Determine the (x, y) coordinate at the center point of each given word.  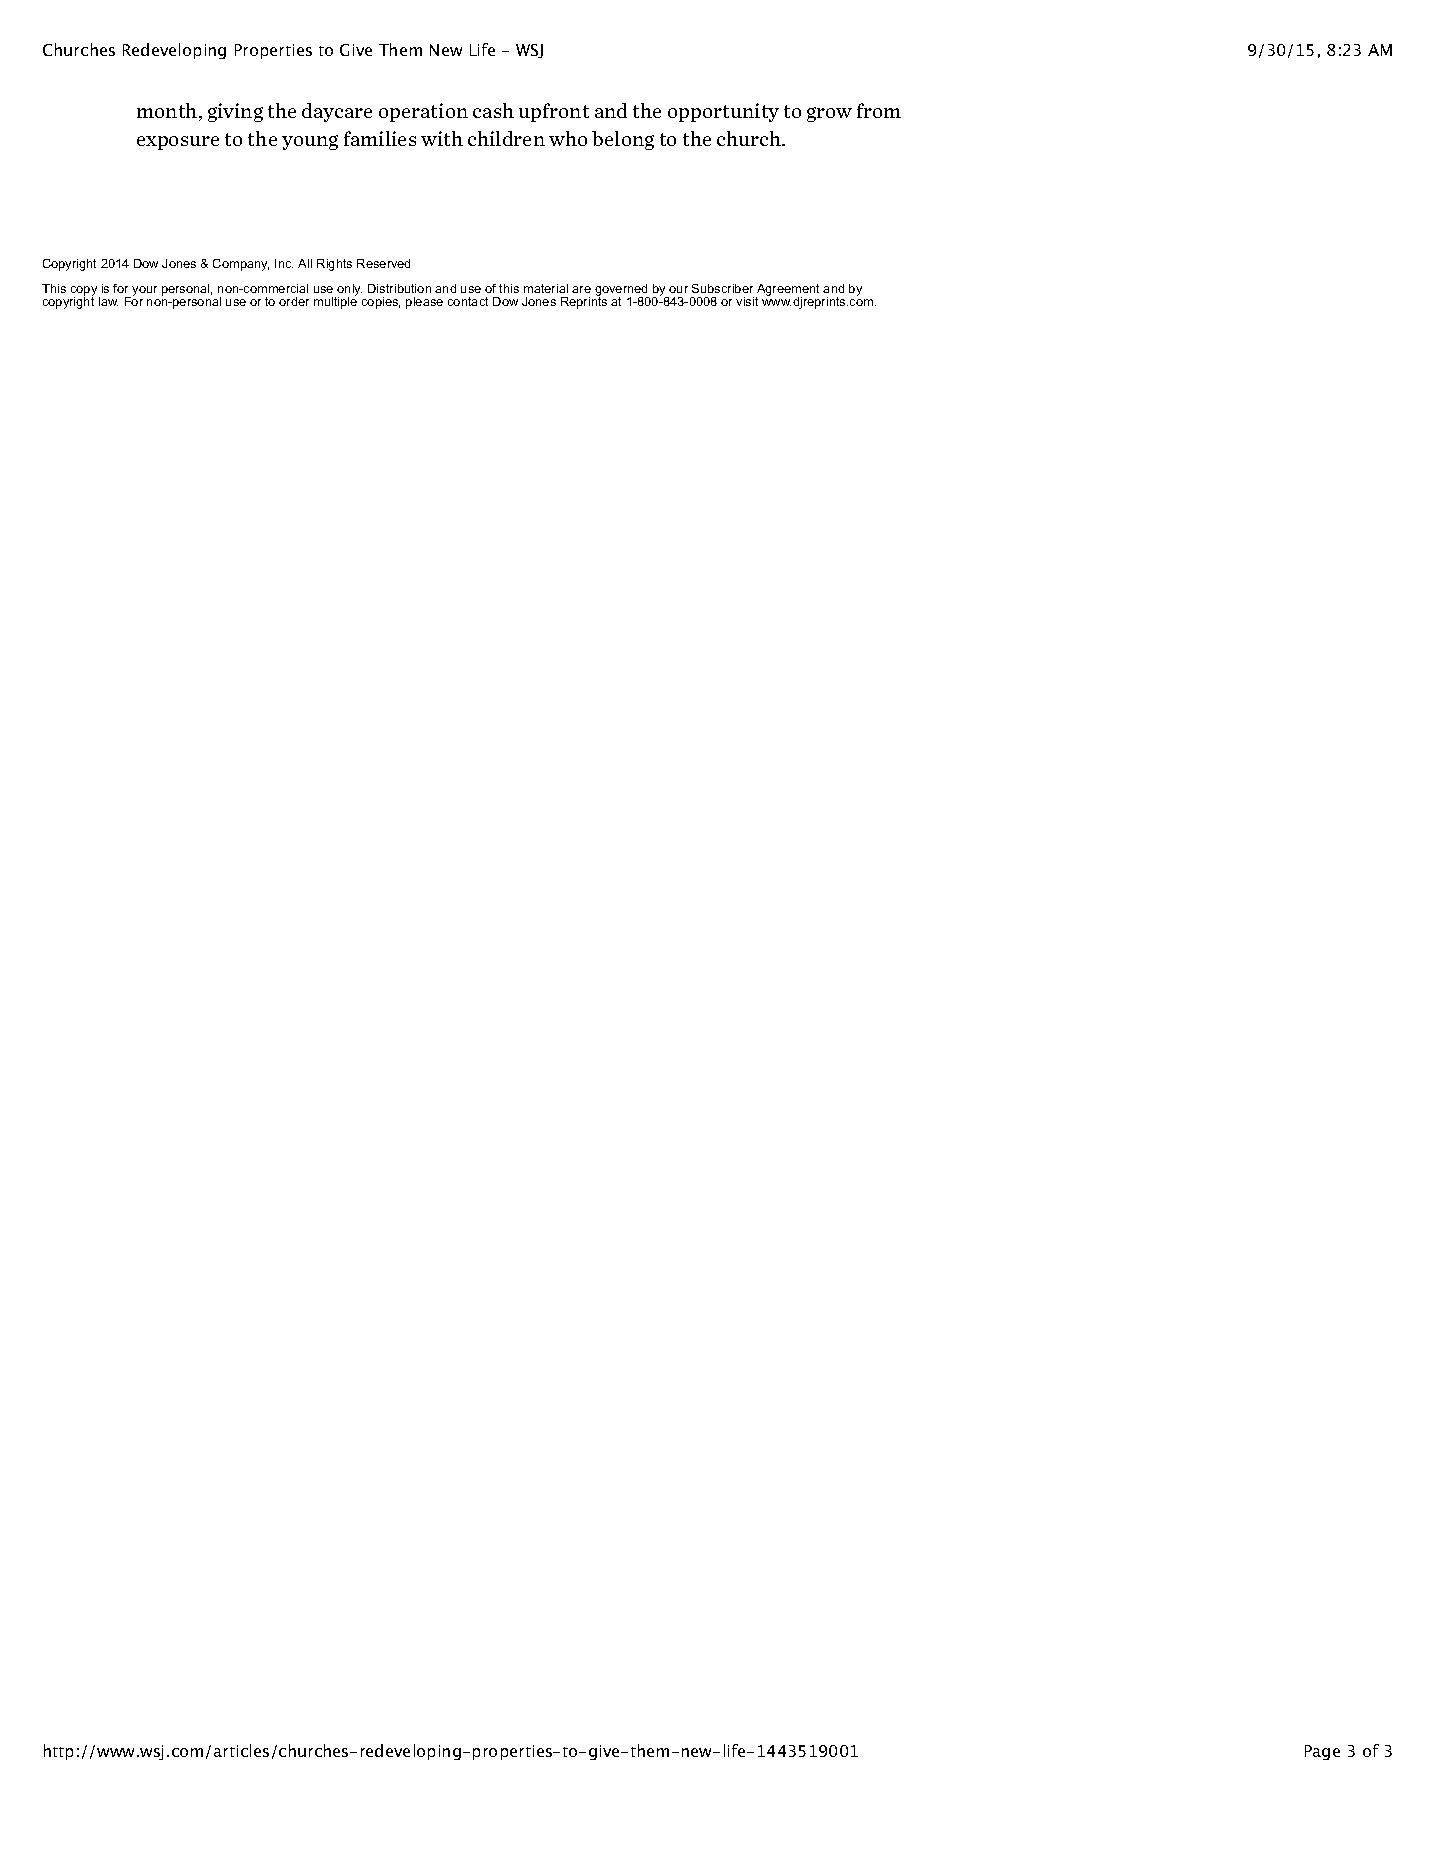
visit (747, 301)
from (879, 110)
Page (1322, 1752)
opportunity (723, 112)
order (294, 301)
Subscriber (722, 288)
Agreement (787, 291)
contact (468, 301)
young (310, 142)
